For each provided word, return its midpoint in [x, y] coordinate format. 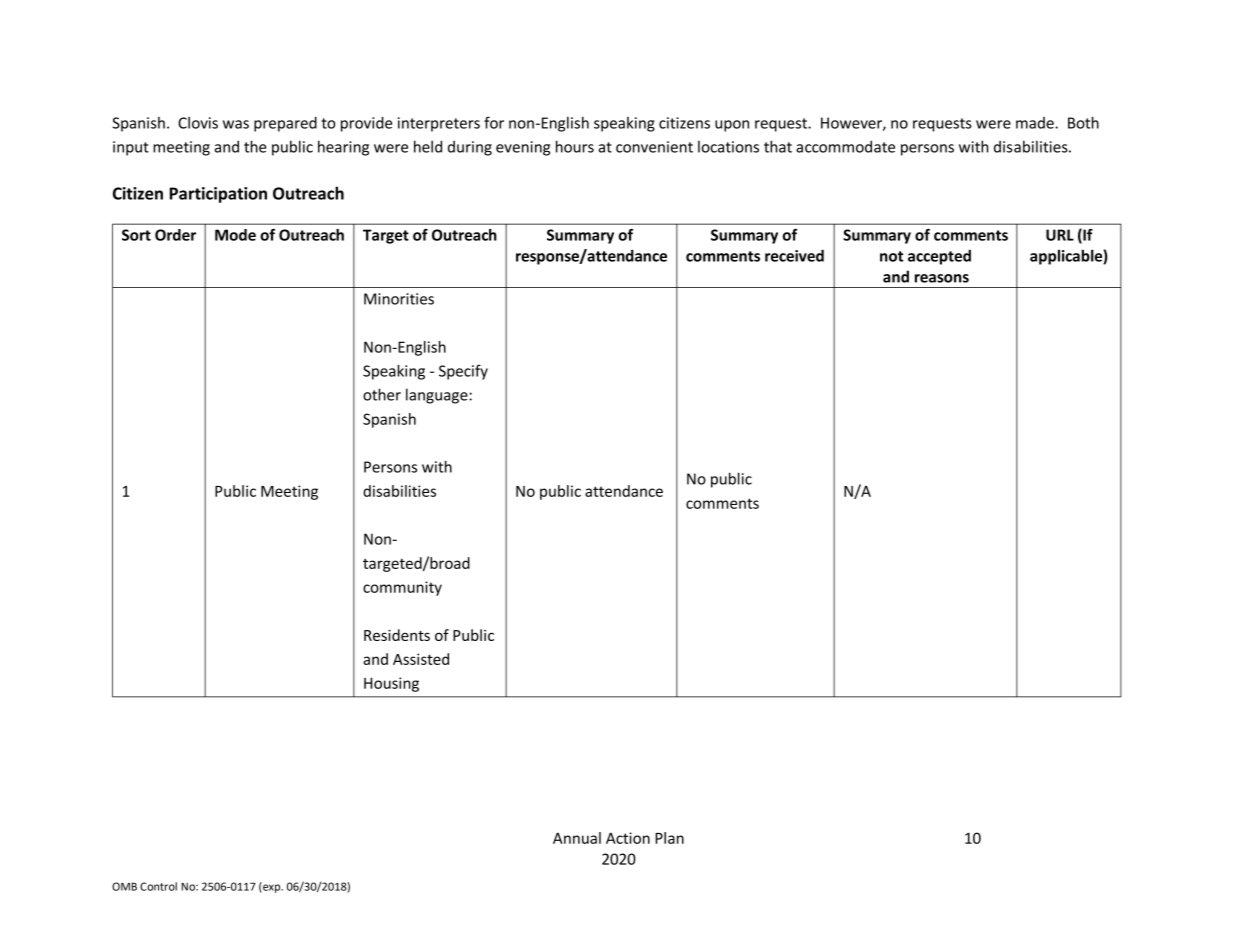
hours [575, 146]
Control [158, 886]
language [438, 396]
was [236, 124]
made [1036, 123]
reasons [942, 278]
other [382, 394]
